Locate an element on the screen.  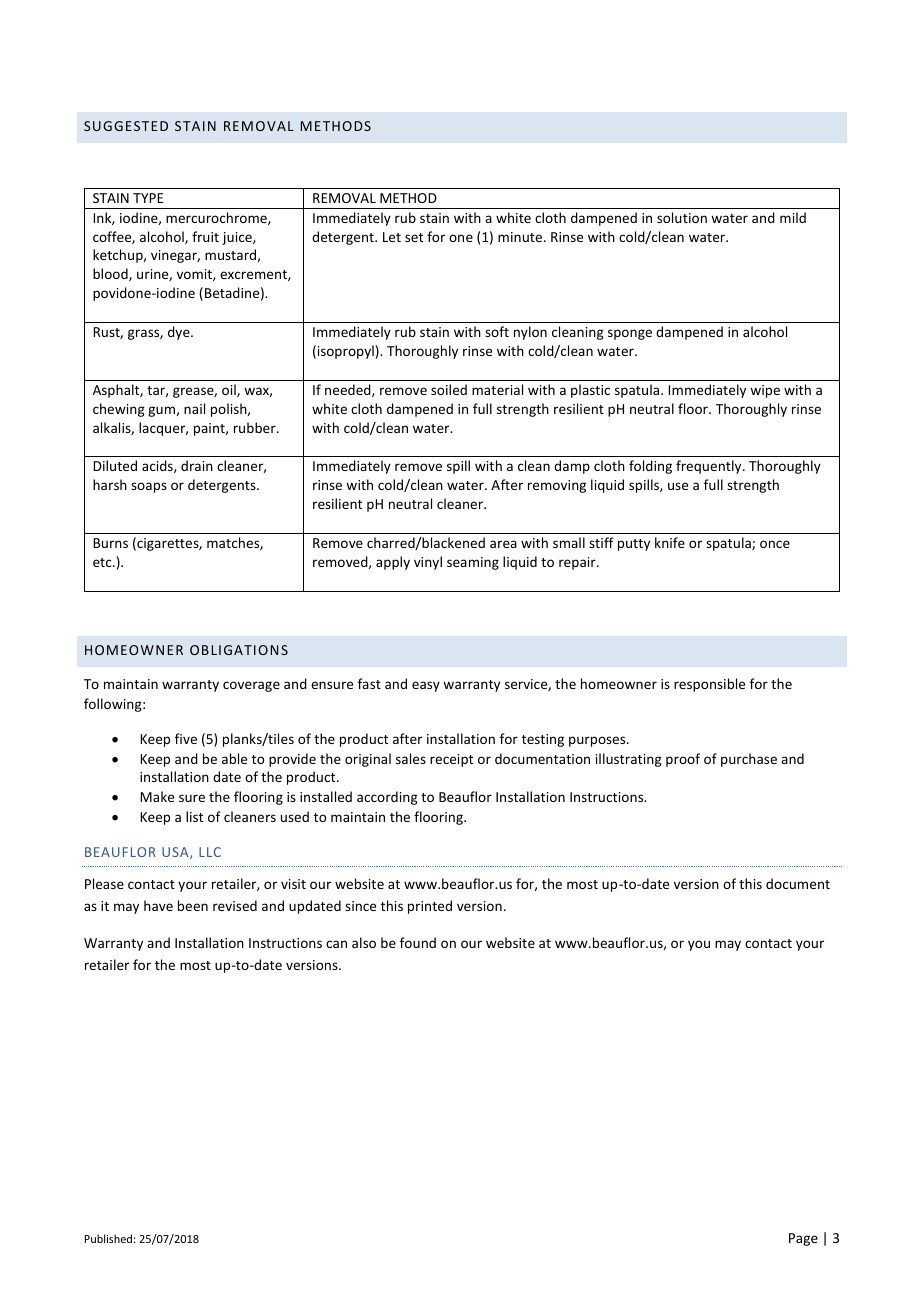
frequently is located at coordinates (710, 467).
